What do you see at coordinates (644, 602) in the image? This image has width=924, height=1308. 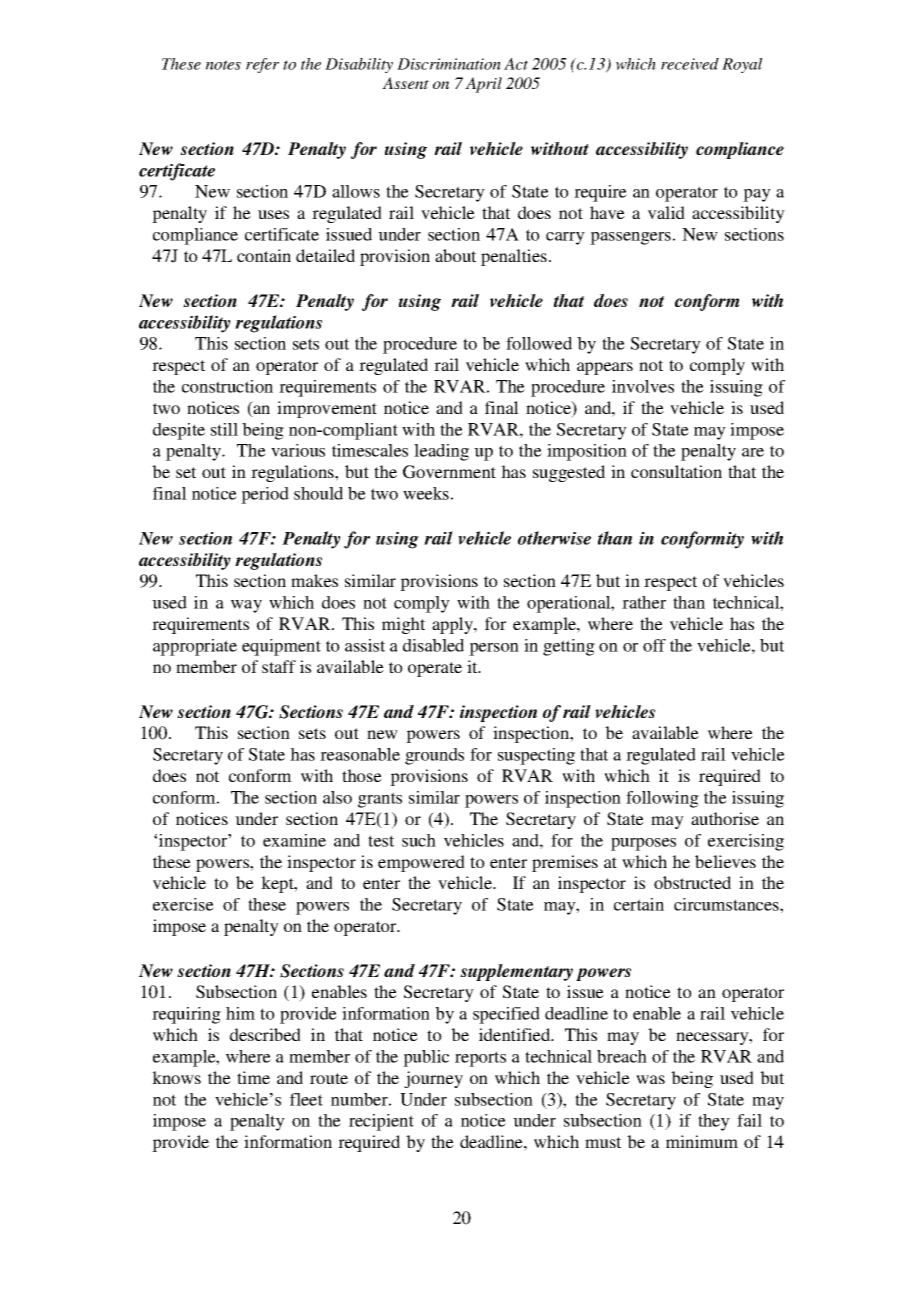 I see `rather` at bounding box center [644, 602].
